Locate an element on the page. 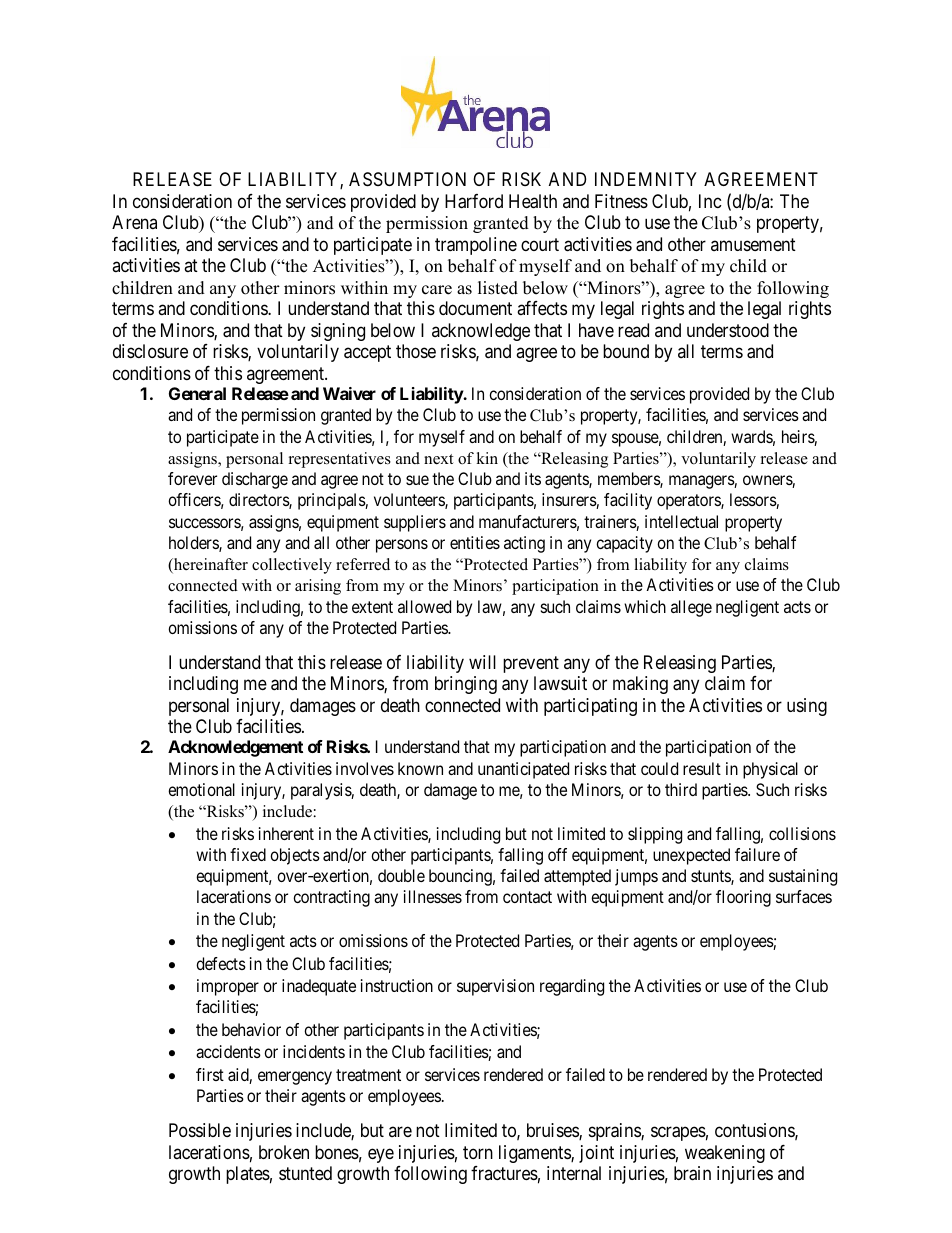 The height and width of the page is (1233, 952). emotional is located at coordinates (201, 789).
